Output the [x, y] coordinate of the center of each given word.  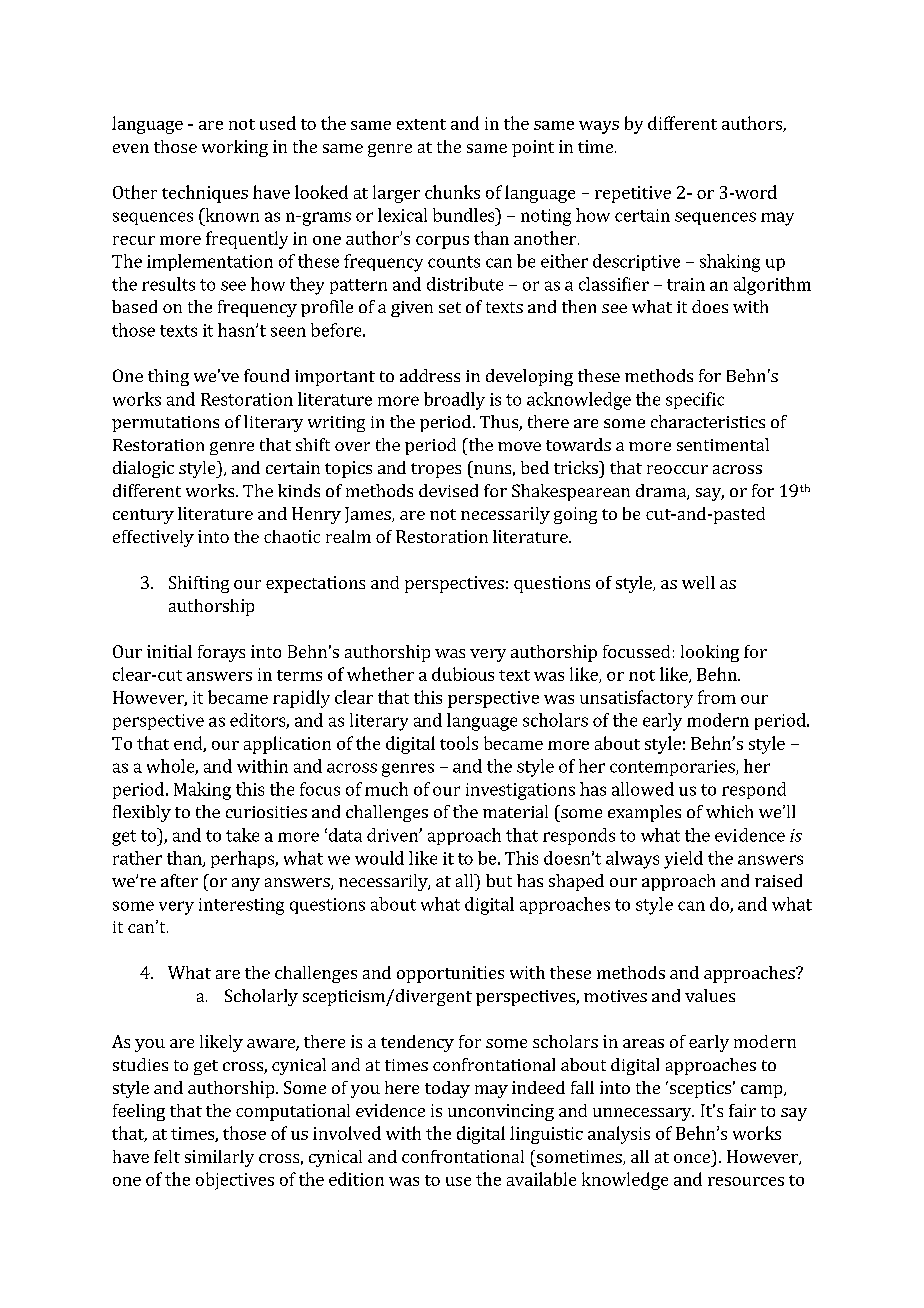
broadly [454, 401]
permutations [165, 424]
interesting [241, 906]
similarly [219, 1158]
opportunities [450, 974]
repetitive [633, 194]
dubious [463, 674]
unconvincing [501, 1112]
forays [221, 653]
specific [695, 400]
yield [683, 860]
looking [710, 653]
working [235, 148]
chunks [452, 192]
